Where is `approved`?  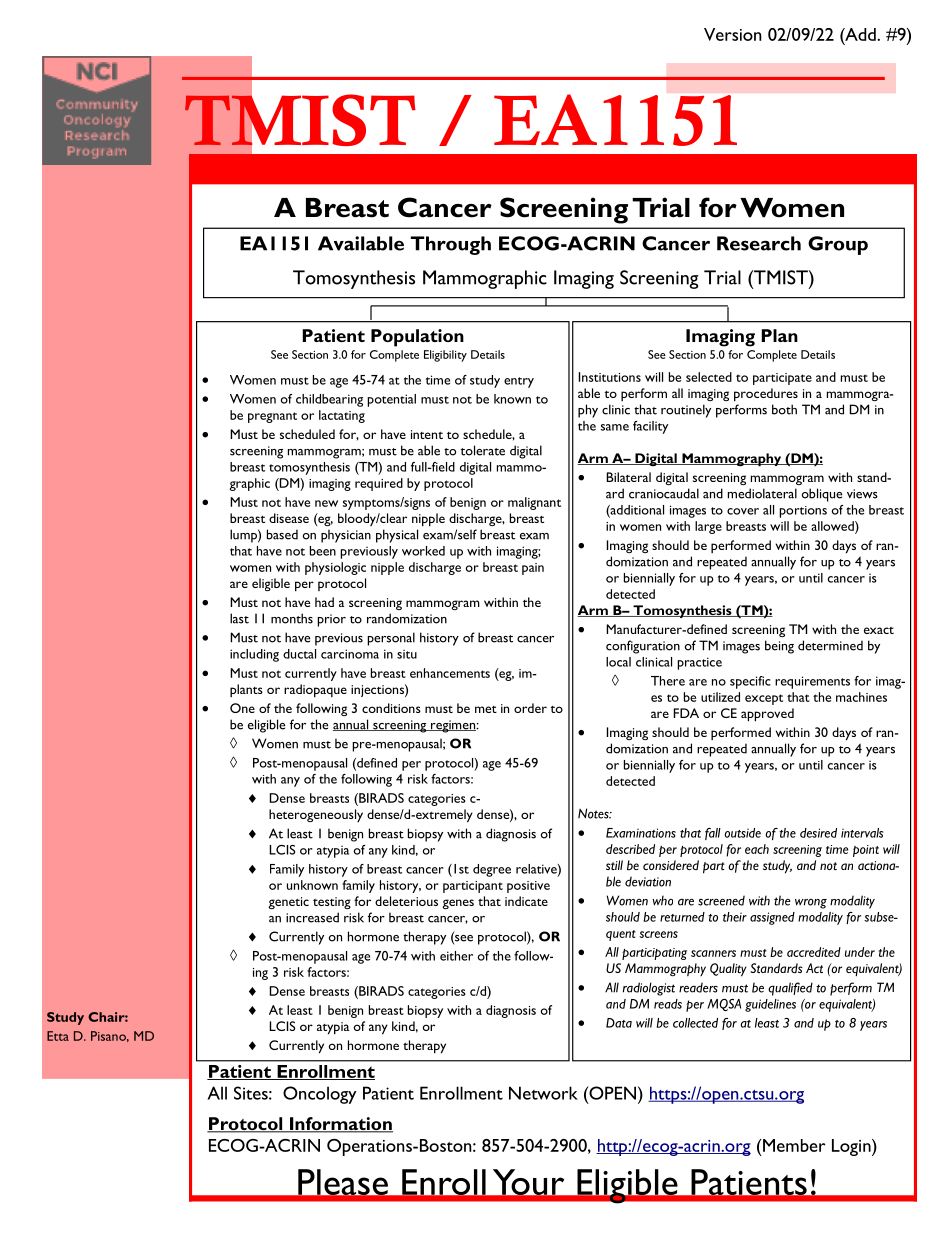 approved is located at coordinates (767, 715).
